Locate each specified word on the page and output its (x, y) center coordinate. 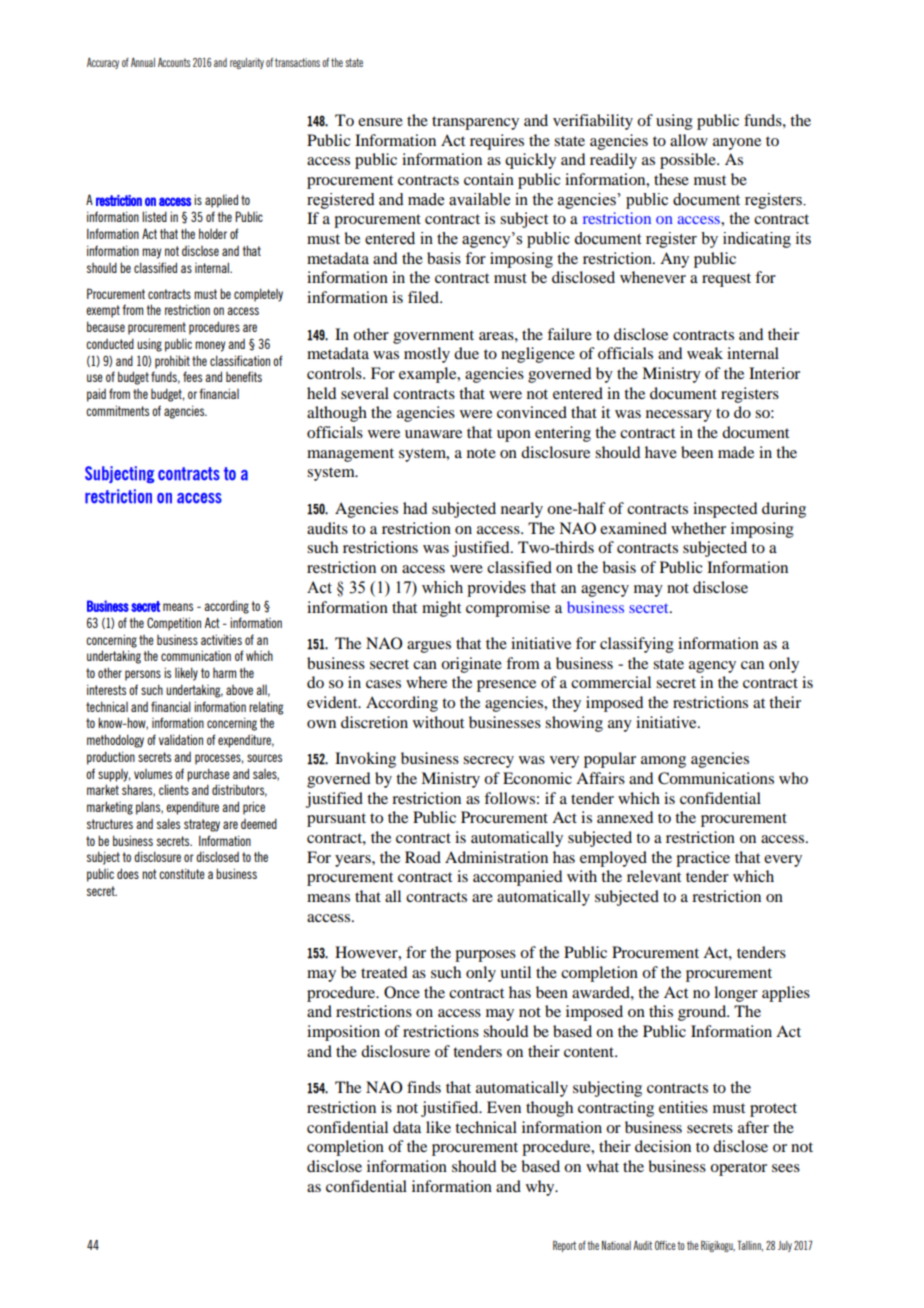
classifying (637, 645)
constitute (182, 873)
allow (689, 140)
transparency (475, 123)
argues (429, 647)
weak (705, 353)
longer (736, 994)
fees (192, 376)
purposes (485, 956)
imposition (343, 1033)
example (429, 375)
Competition (174, 624)
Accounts (174, 62)
